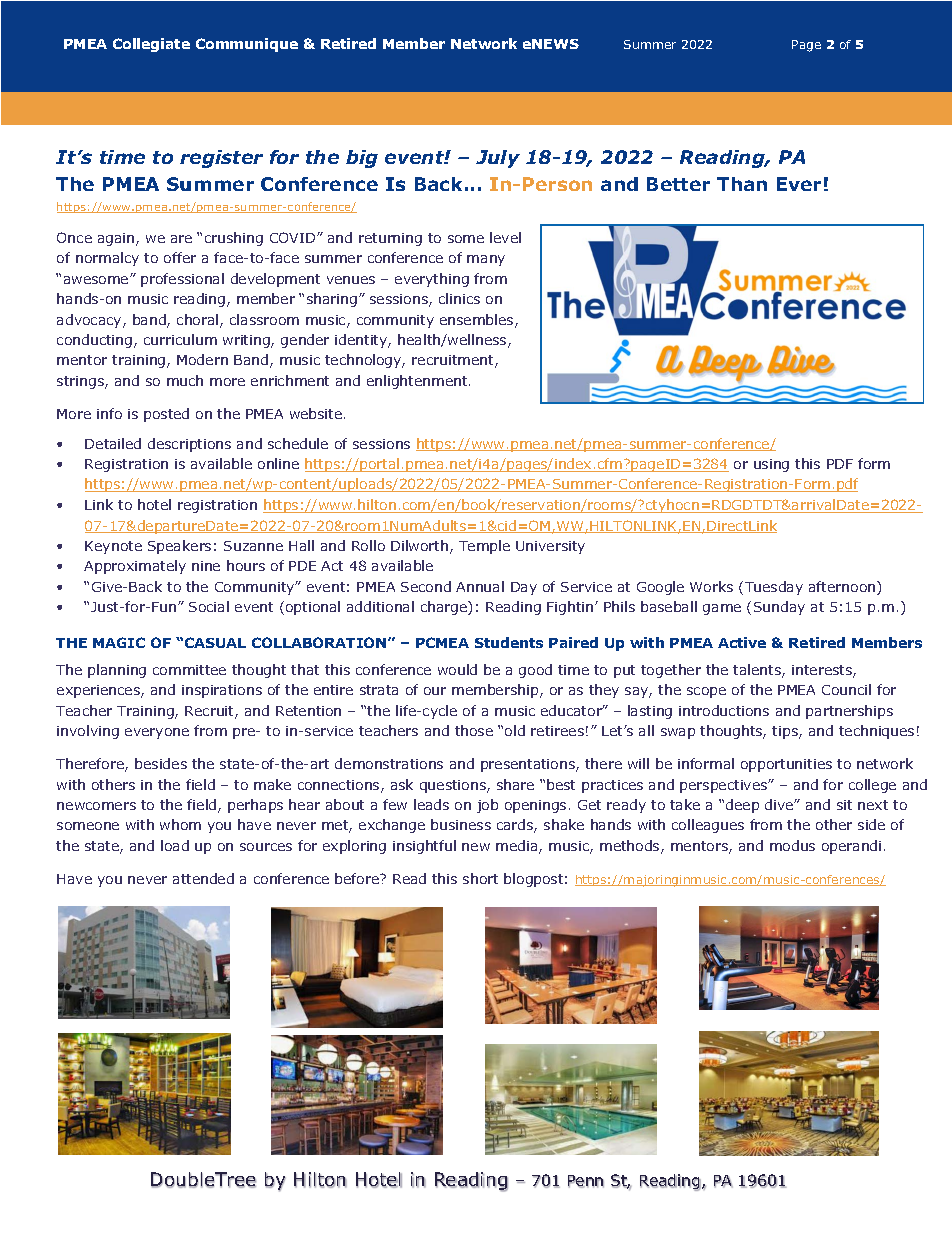 Image resolution: width=952 pixels, height=1233 pixels. Describe the element at coordinates (454, 786) in the screenshot. I see `questions` at that location.
